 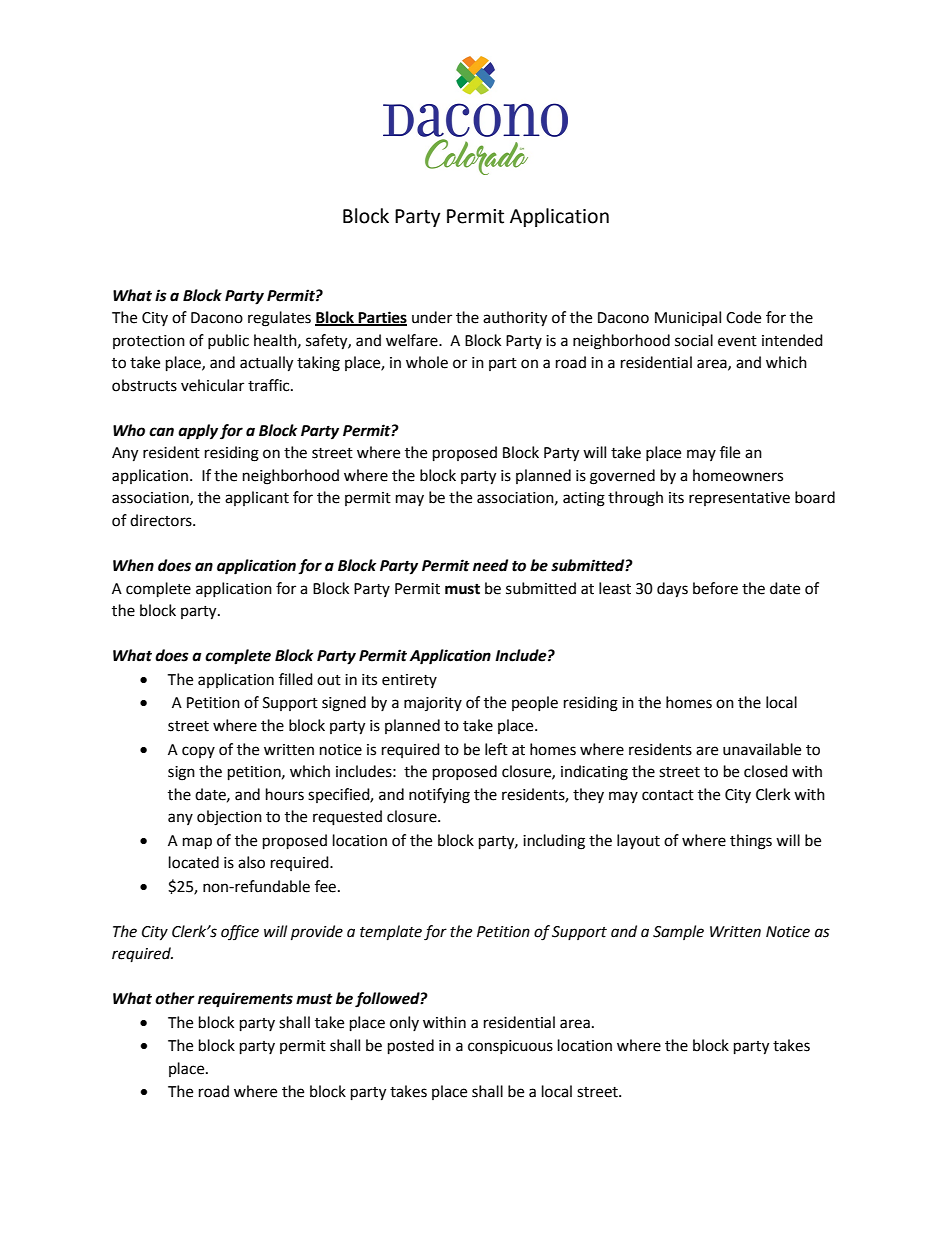 What do you see at coordinates (229, 818) in the screenshot?
I see `objection` at bounding box center [229, 818].
